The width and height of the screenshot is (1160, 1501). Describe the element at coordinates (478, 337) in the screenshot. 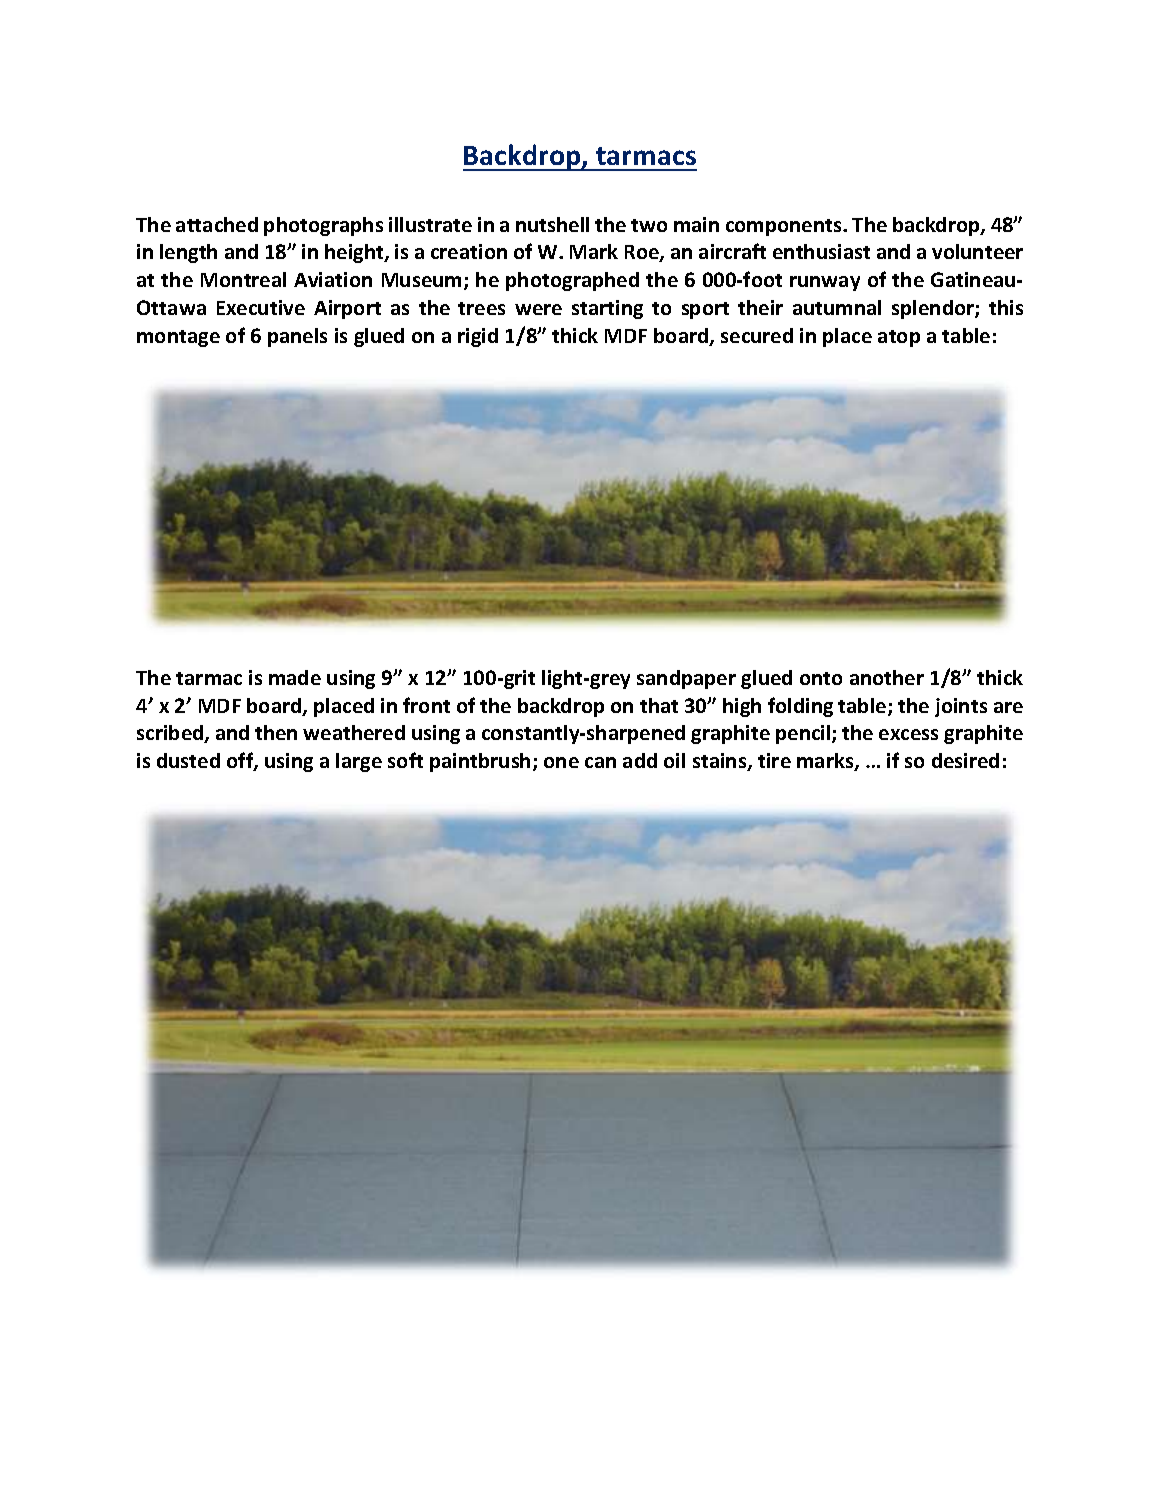

I see `rigid` at that location.
